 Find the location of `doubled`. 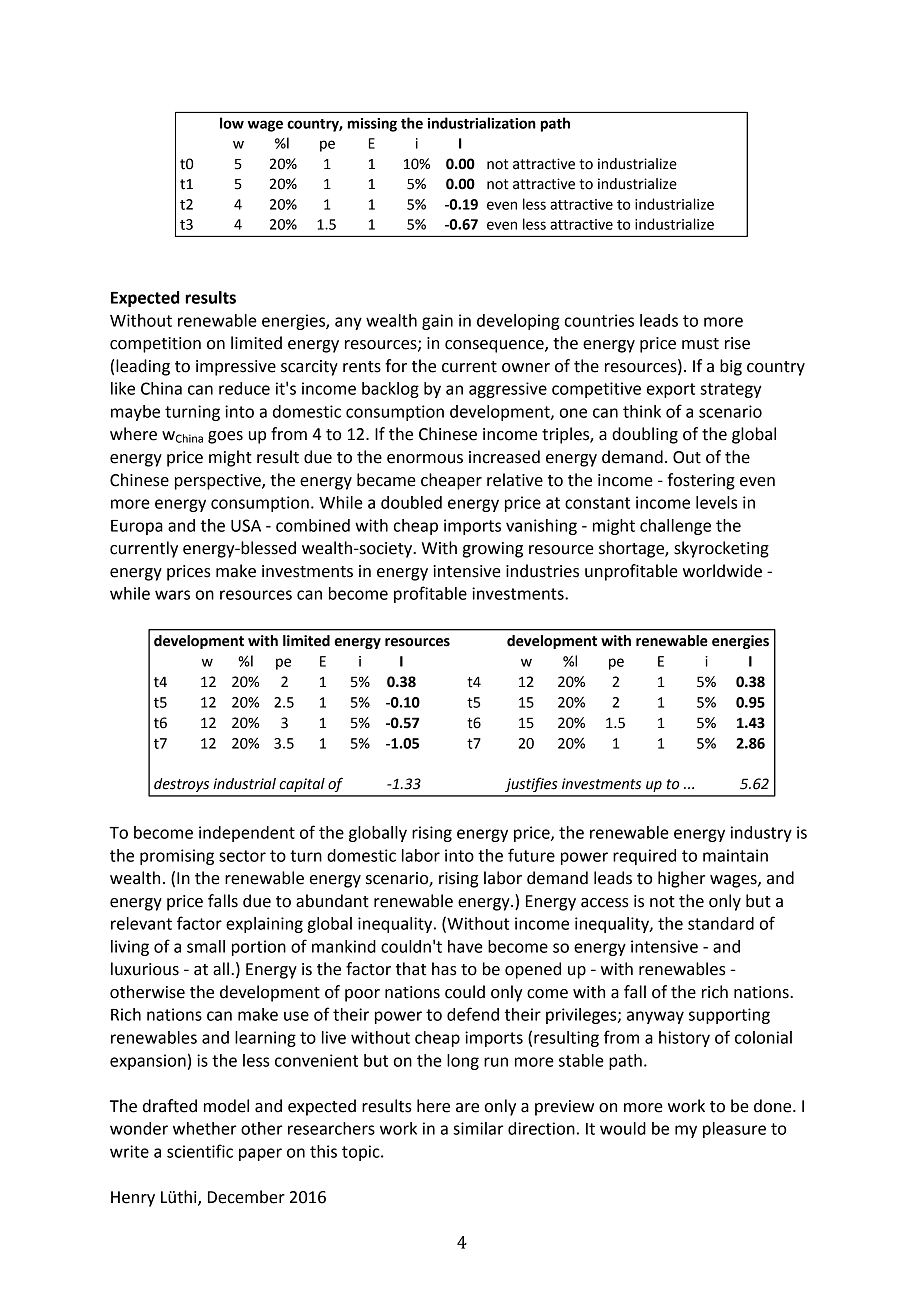

doubled is located at coordinates (411, 502).
